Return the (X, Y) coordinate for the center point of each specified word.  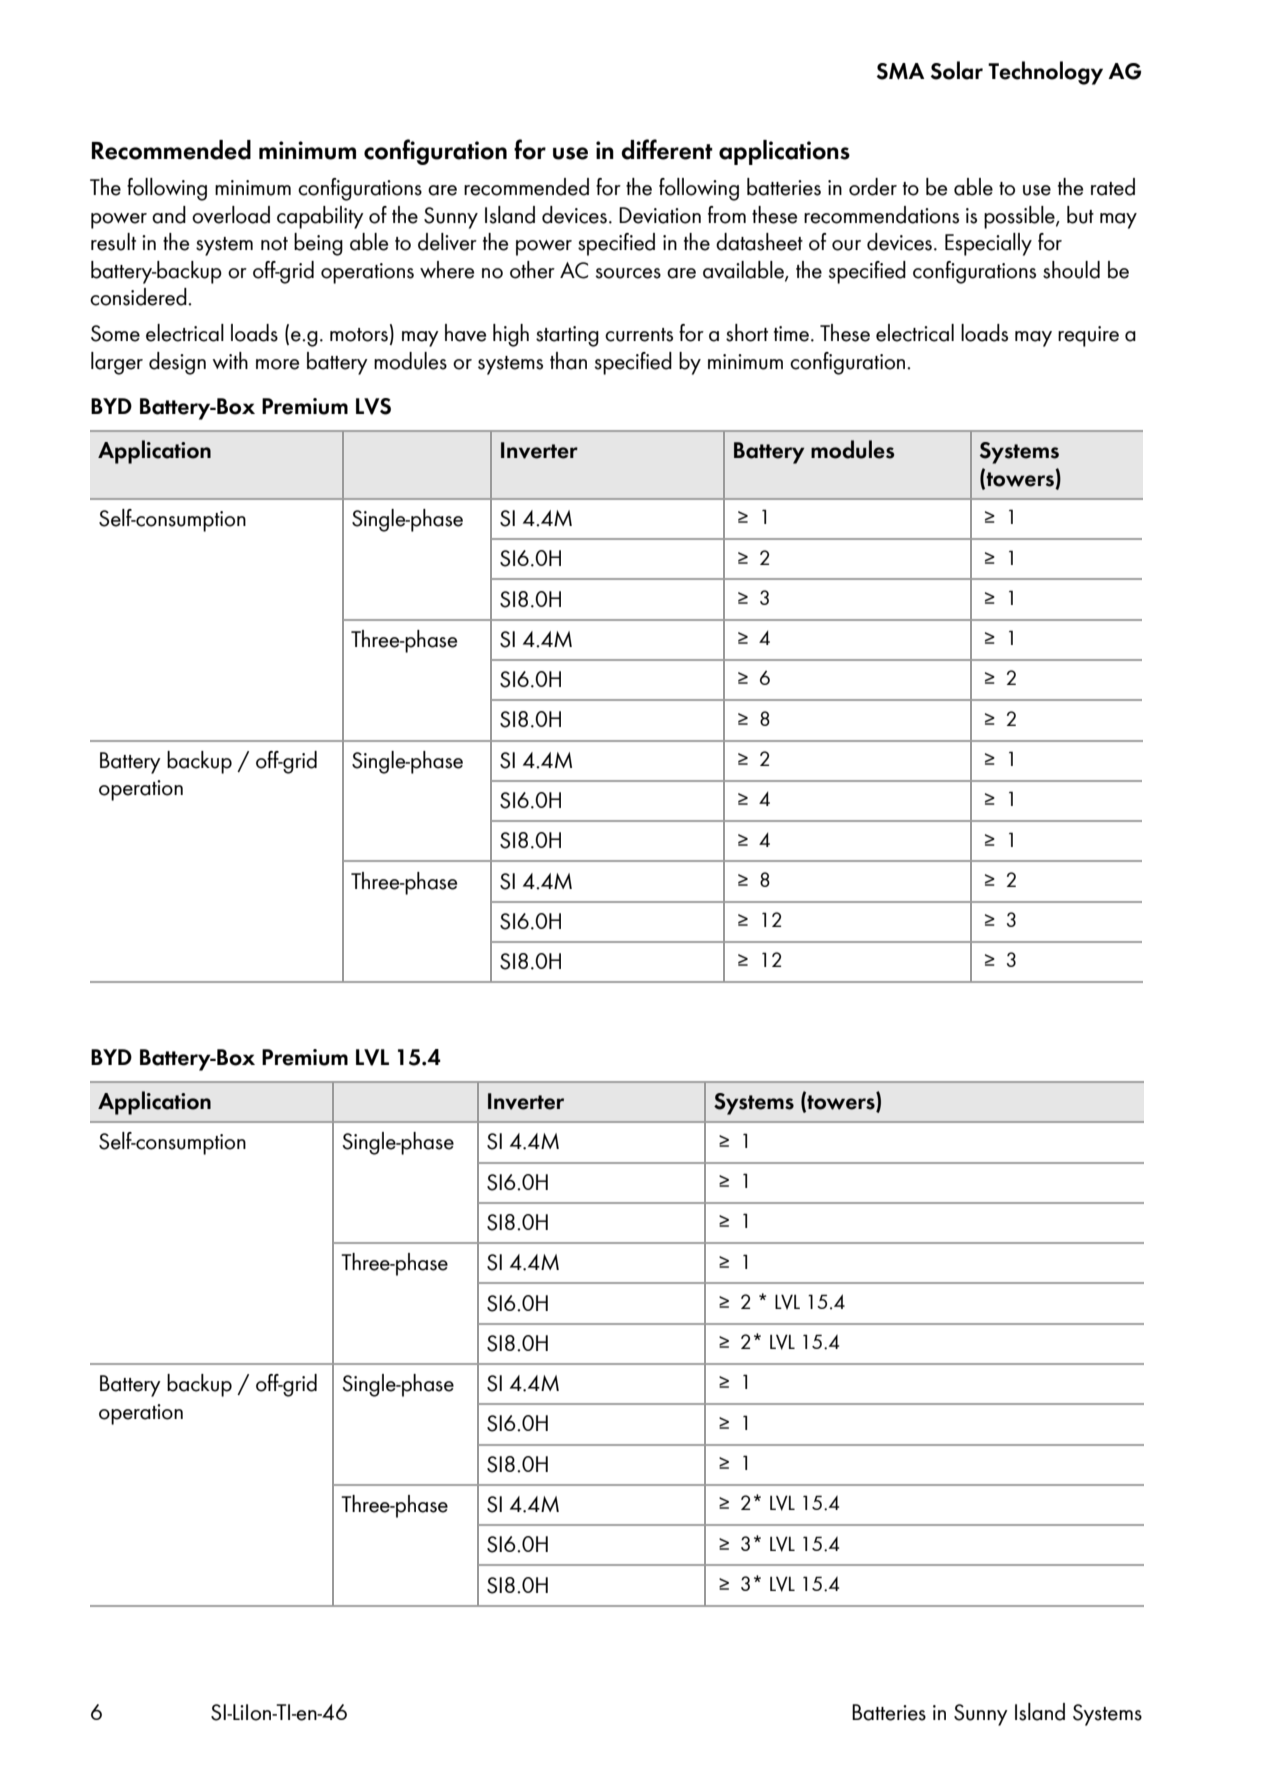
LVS (373, 406)
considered (139, 297)
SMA (900, 71)
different (667, 149)
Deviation (660, 215)
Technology (1045, 73)
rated (1113, 187)
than (568, 361)
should (1071, 270)
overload (231, 215)
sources (628, 273)
